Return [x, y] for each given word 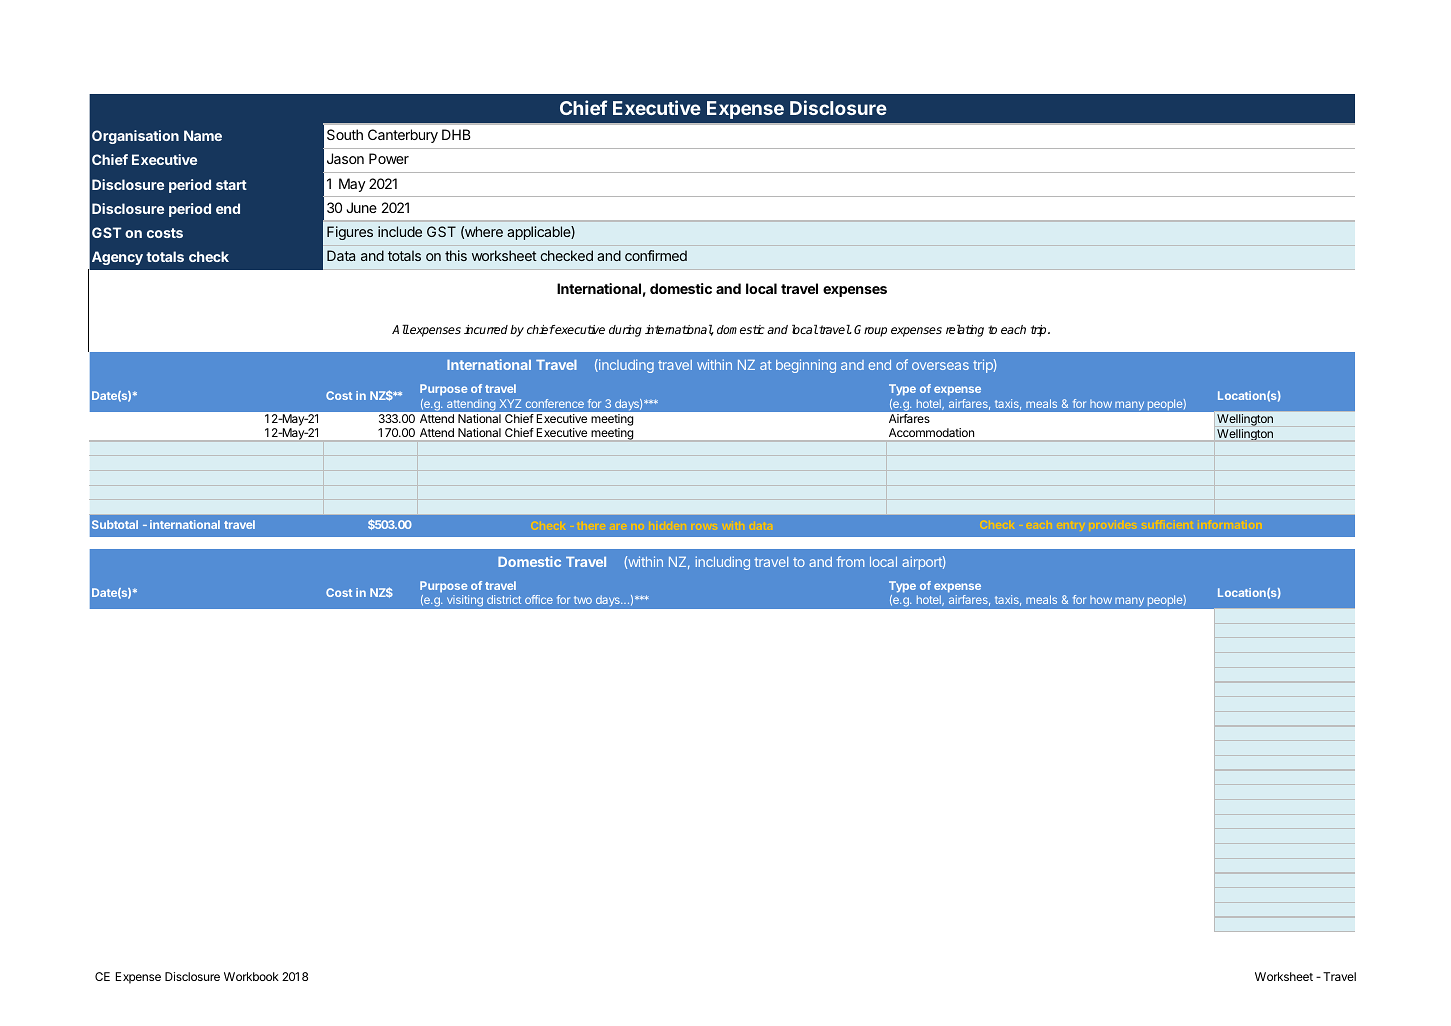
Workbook [251, 976]
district [504, 599]
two [583, 600]
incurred [486, 329]
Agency [117, 258]
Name [203, 135]
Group [870, 331]
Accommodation [931, 432]
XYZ [510, 403]
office [539, 599]
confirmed [656, 255]
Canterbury [403, 136]
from [850, 561]
